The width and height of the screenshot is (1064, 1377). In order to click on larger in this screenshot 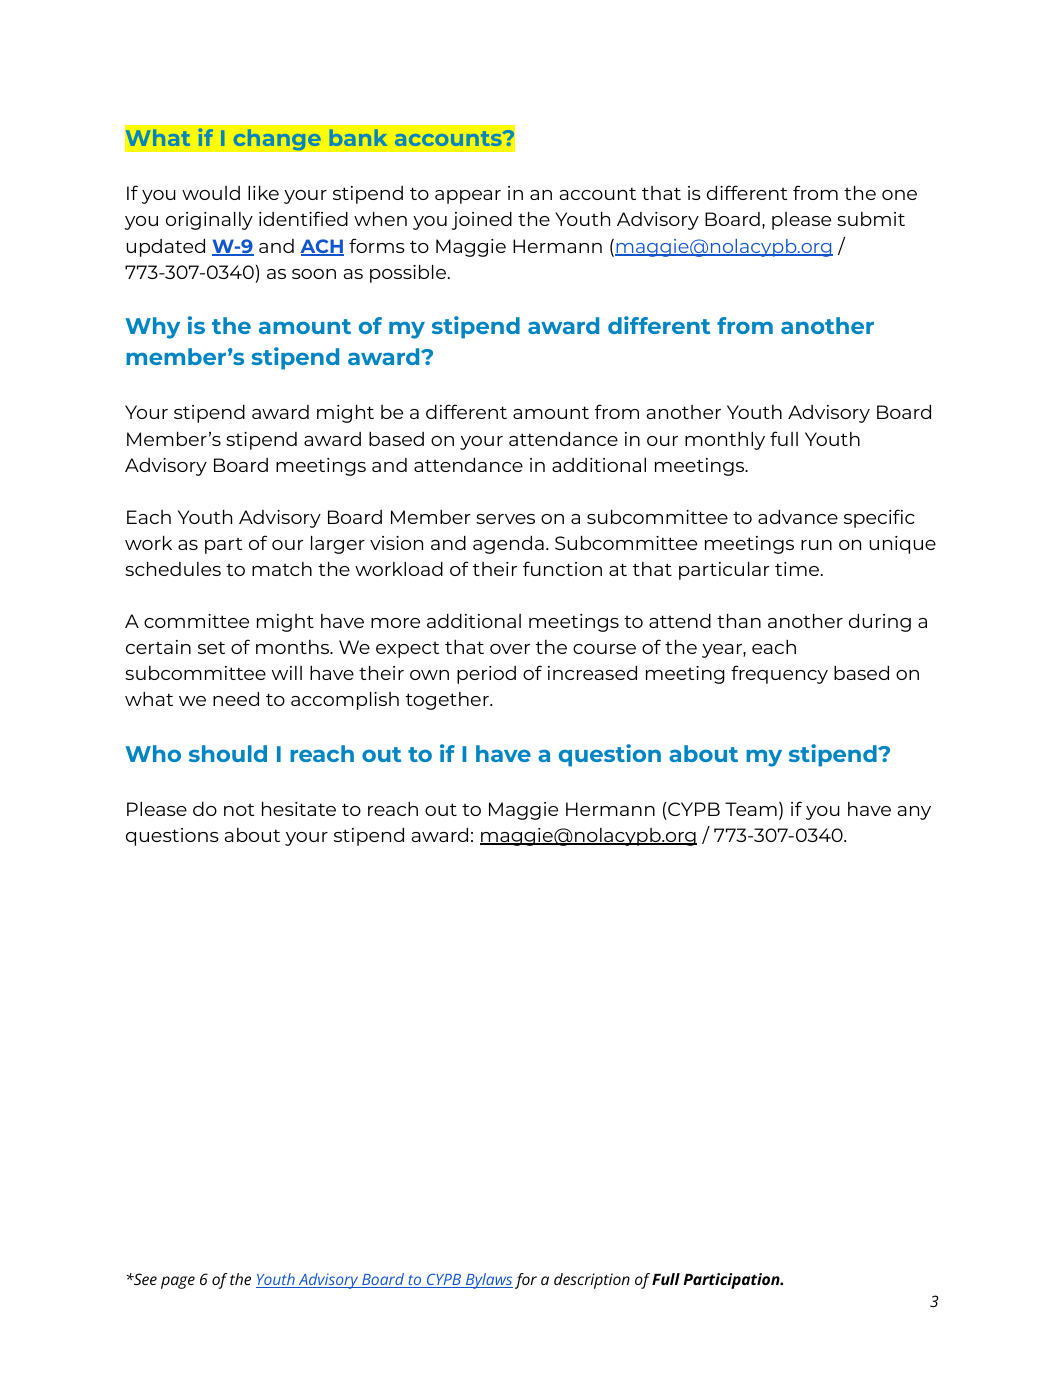, I will do `click(338, 545)`.
